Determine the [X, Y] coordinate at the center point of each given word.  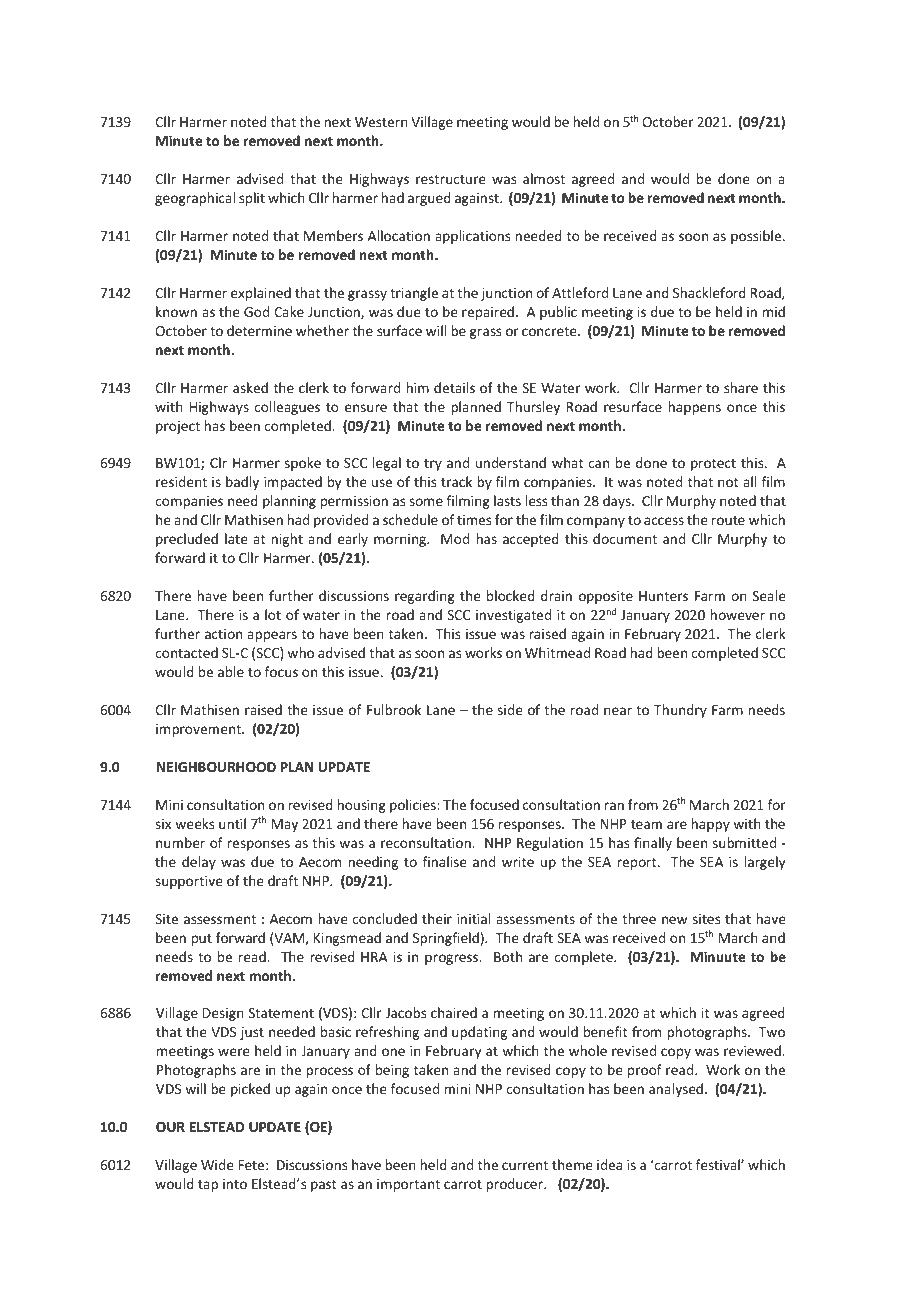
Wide [217, 1164]
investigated [513, 616]
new [674, 920]
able [231, 671]
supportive [189, 882]
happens [695, 408]
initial [473, 918]
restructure [451, 179]
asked [250, 387]
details [454, 387]
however [738, 614]
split [252, 199]
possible [757, 237]
